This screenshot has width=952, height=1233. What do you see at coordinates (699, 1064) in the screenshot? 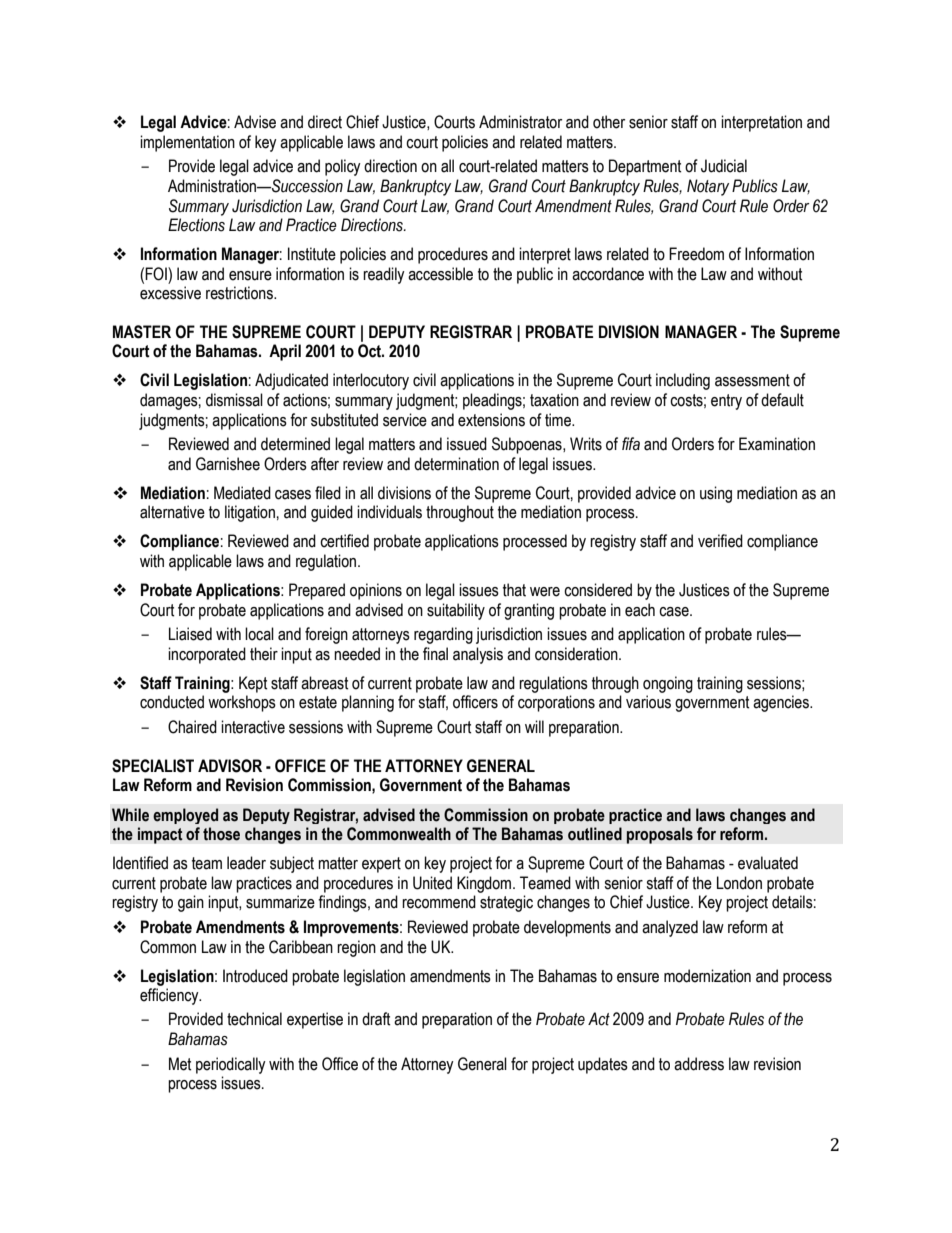
I see `address` at bounding box center [699, 1064].
